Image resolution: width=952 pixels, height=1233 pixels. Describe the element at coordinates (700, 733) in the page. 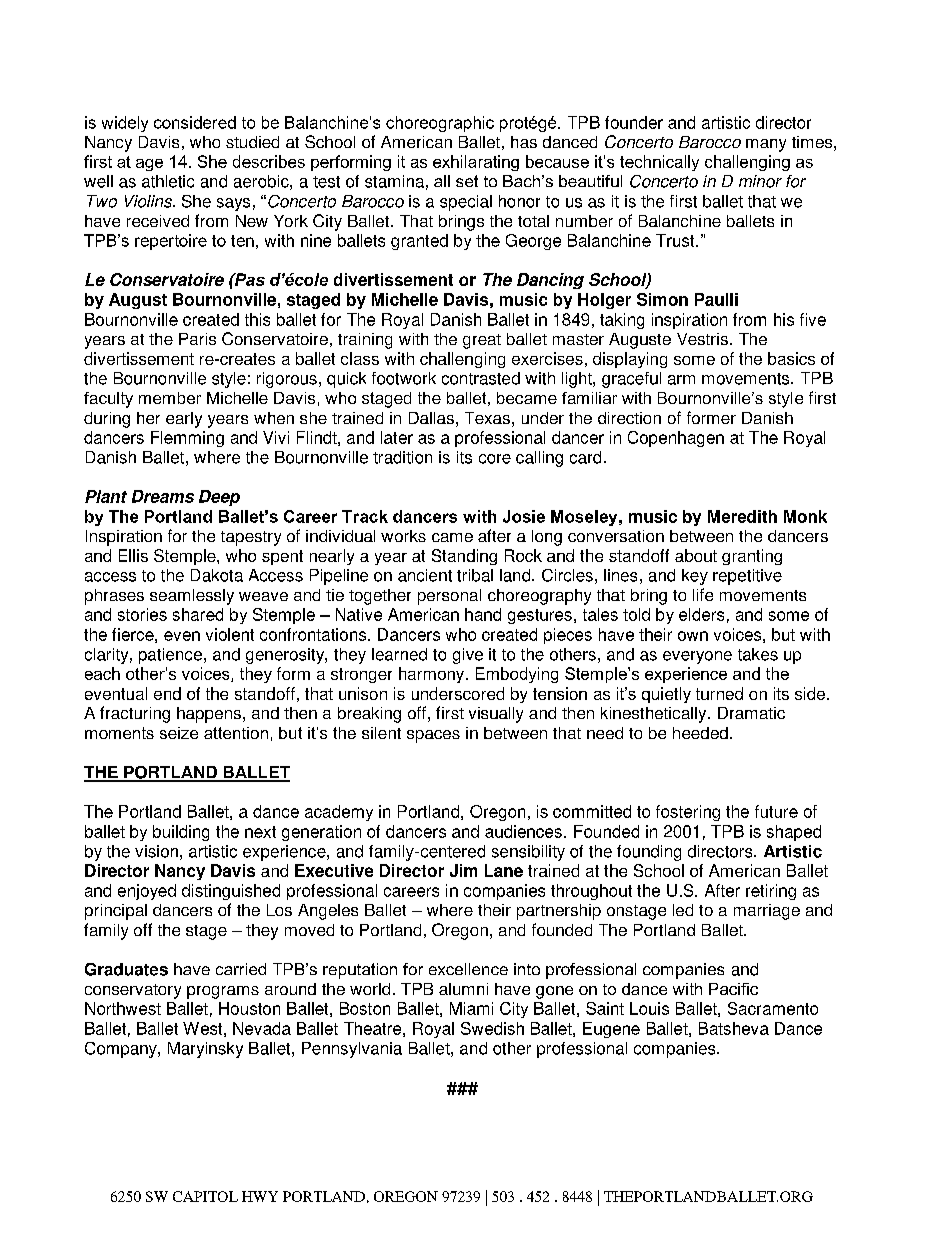

I see `heeded` at that location.
